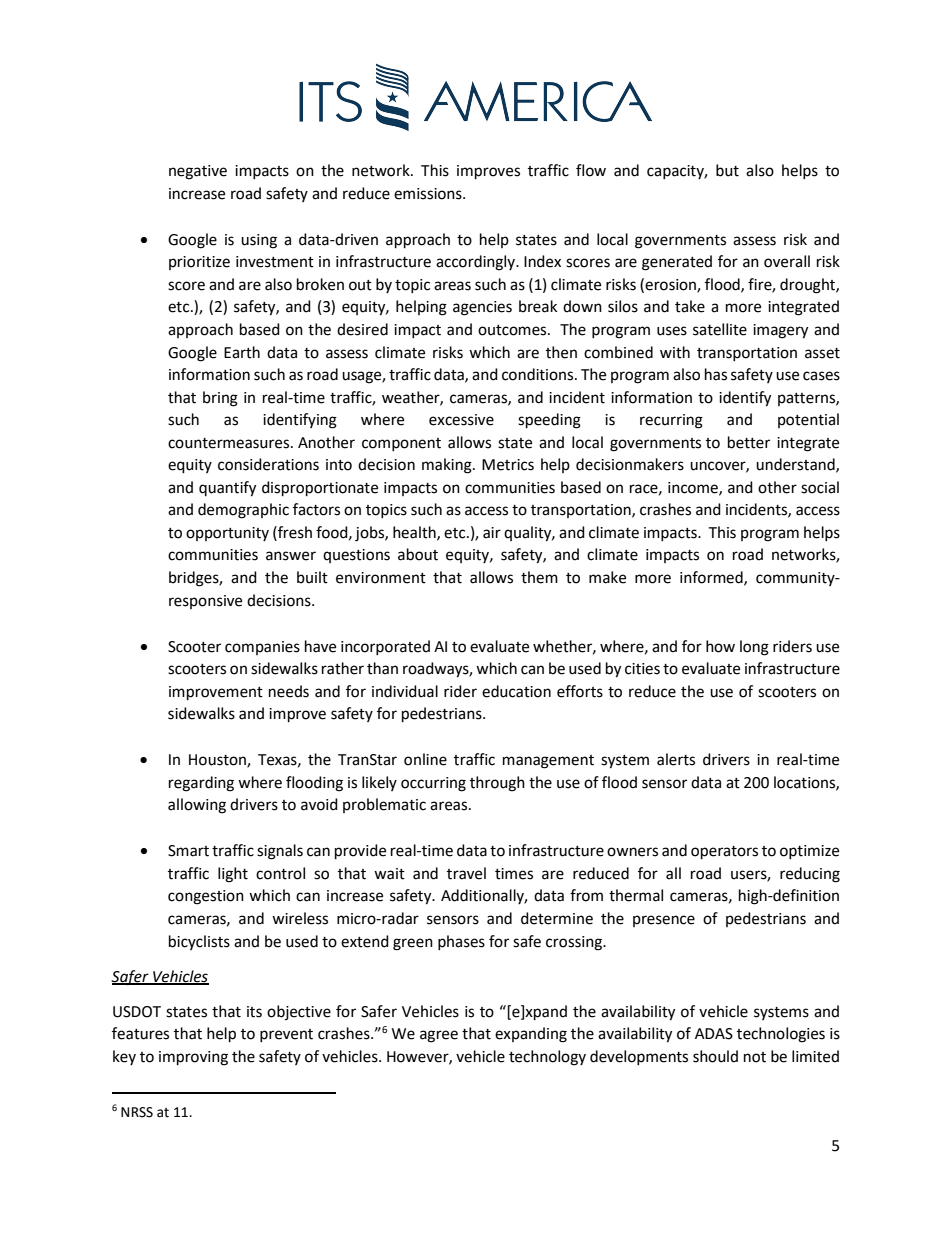  What do you see at coordinates (727, 170) in the image?
I see `but` at bounding box center [727, 170].
